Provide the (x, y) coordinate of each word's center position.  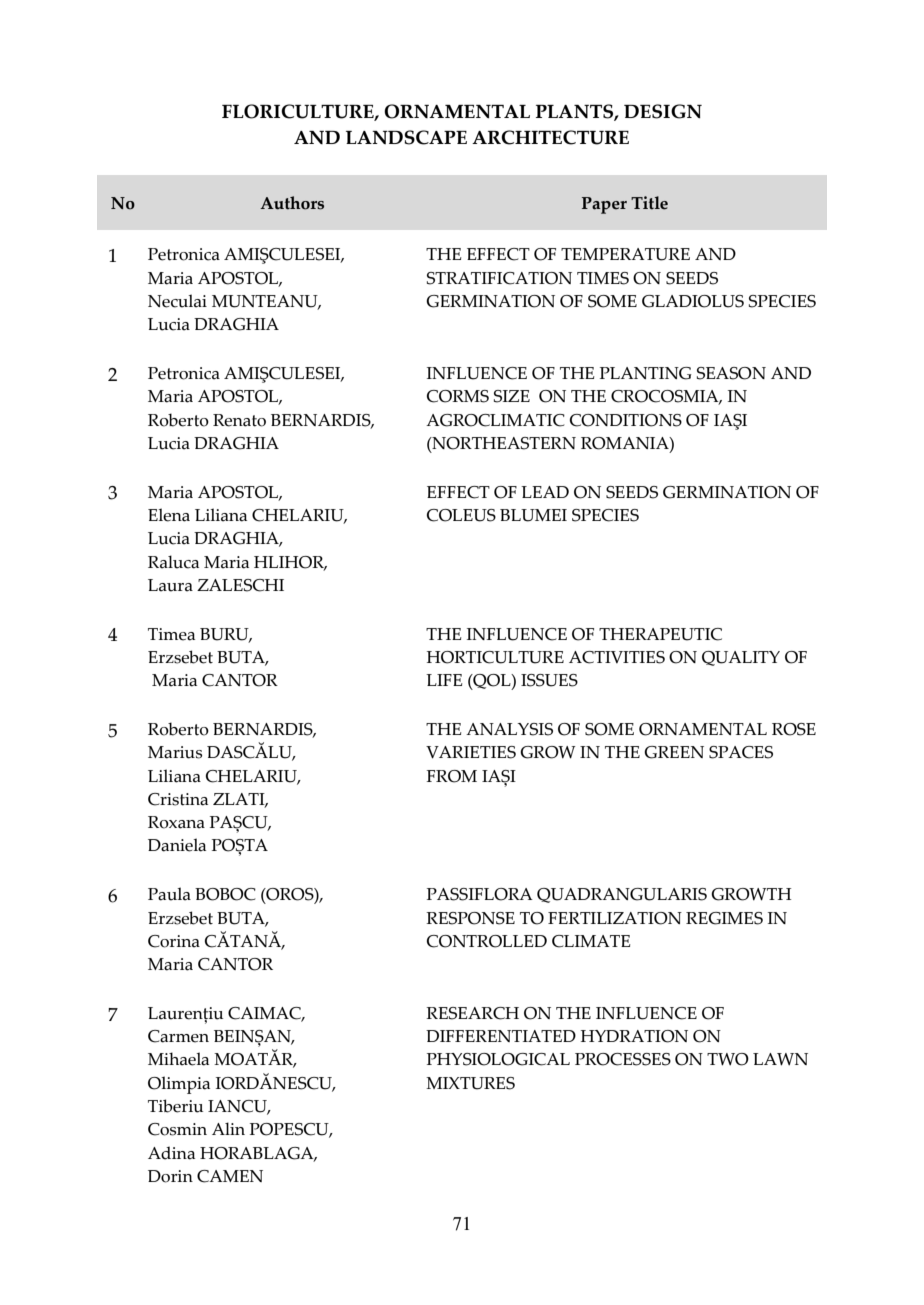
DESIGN (663, 111)
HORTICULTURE (495, 657)
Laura (170, 585)
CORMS (458, 396)
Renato (239, 420)
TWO (728, 1059)
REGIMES (724, 918)
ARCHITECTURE (550, 137)
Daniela (177, 845)
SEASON (731, 373)
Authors (292, 203)
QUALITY (741, 658)
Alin (228, 1128)
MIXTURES (470, 1083)
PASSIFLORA (480, 894)
